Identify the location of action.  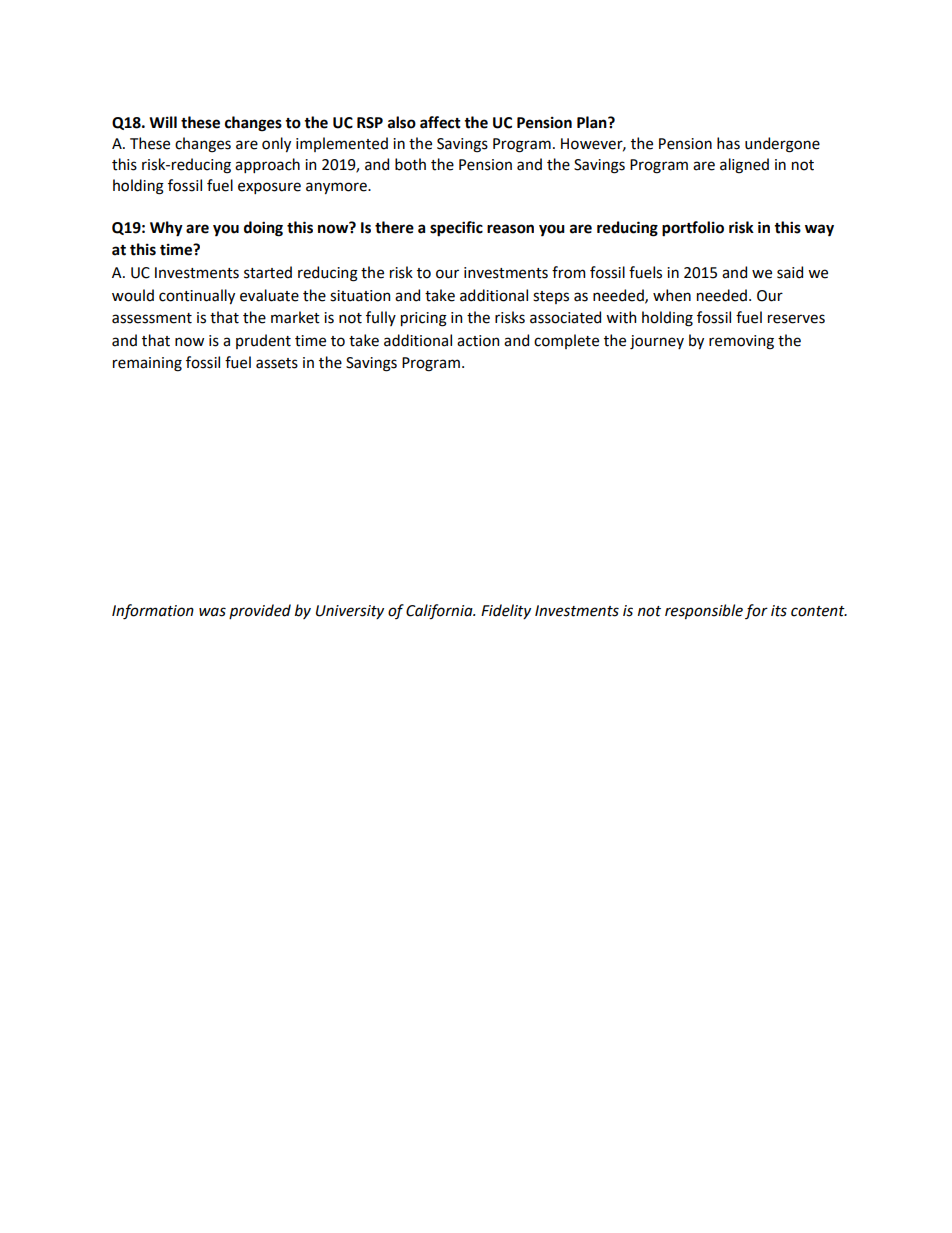
(478, 341).
